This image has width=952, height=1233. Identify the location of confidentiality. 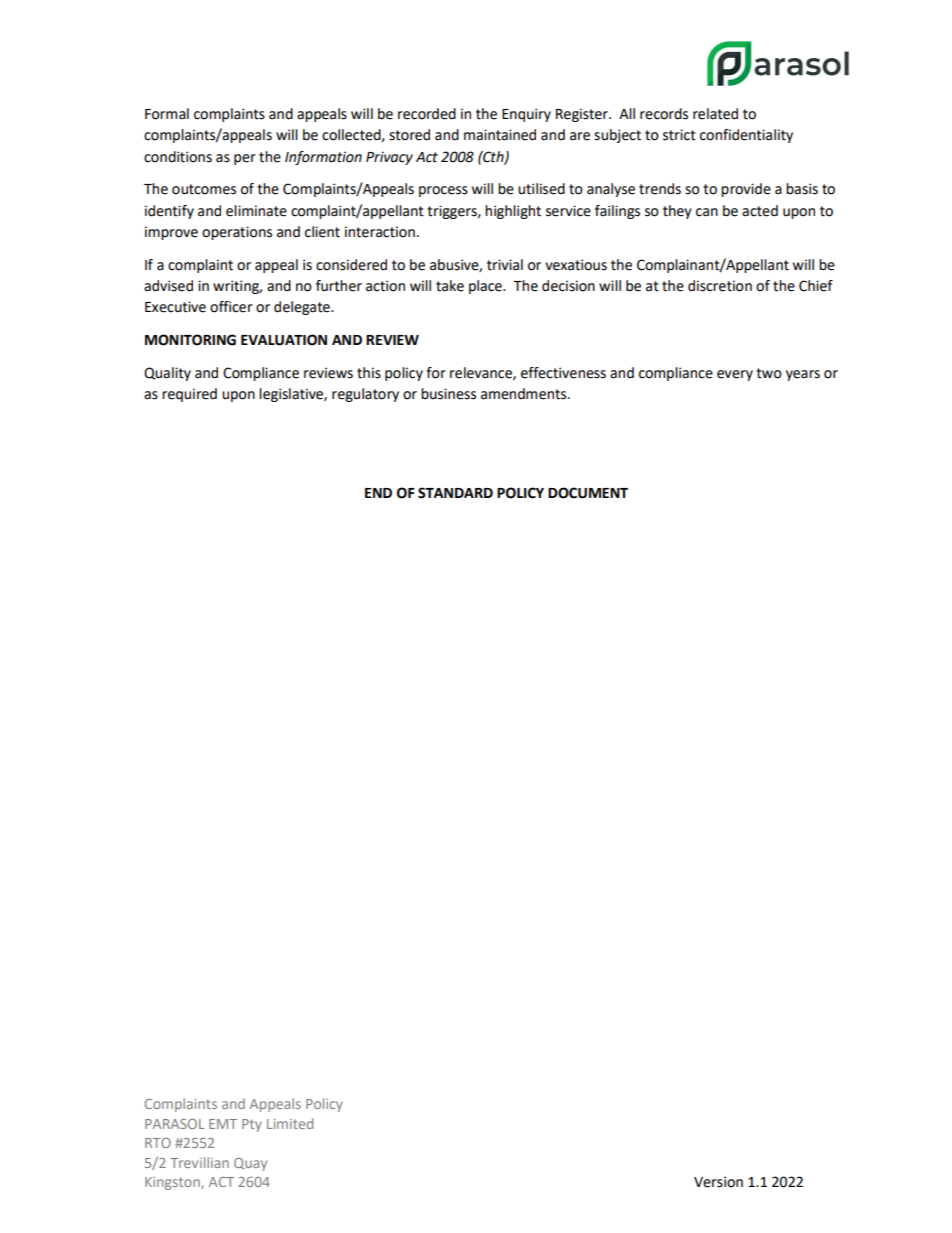
(746, 136).
